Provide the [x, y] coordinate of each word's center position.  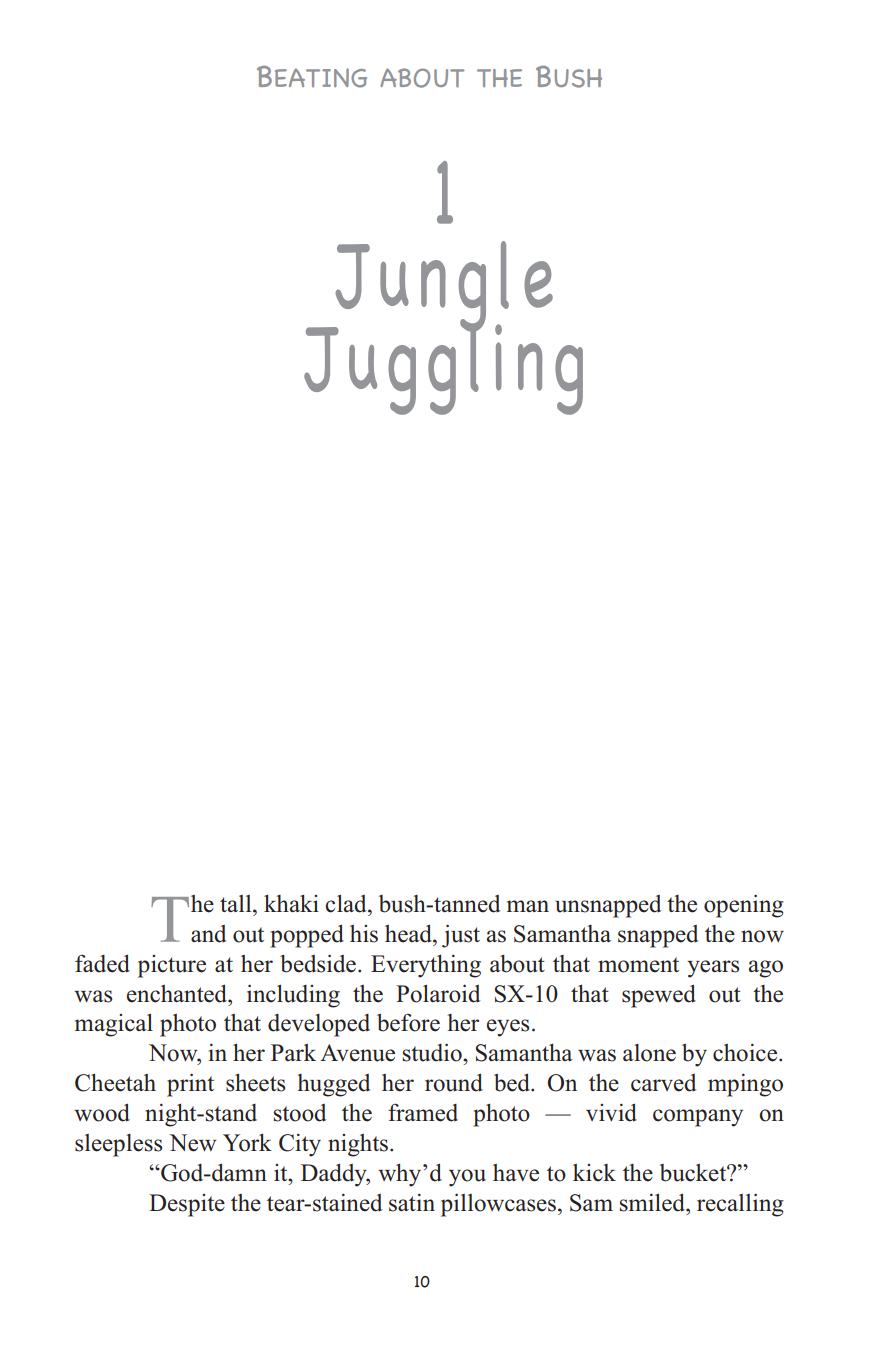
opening [744, 906]
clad [347, 903]
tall [237, 903]
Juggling [443, 368]
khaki [291, 903]
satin [412, 1202]
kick [594, 1173]
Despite [187, 1205]
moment [638, 965]
